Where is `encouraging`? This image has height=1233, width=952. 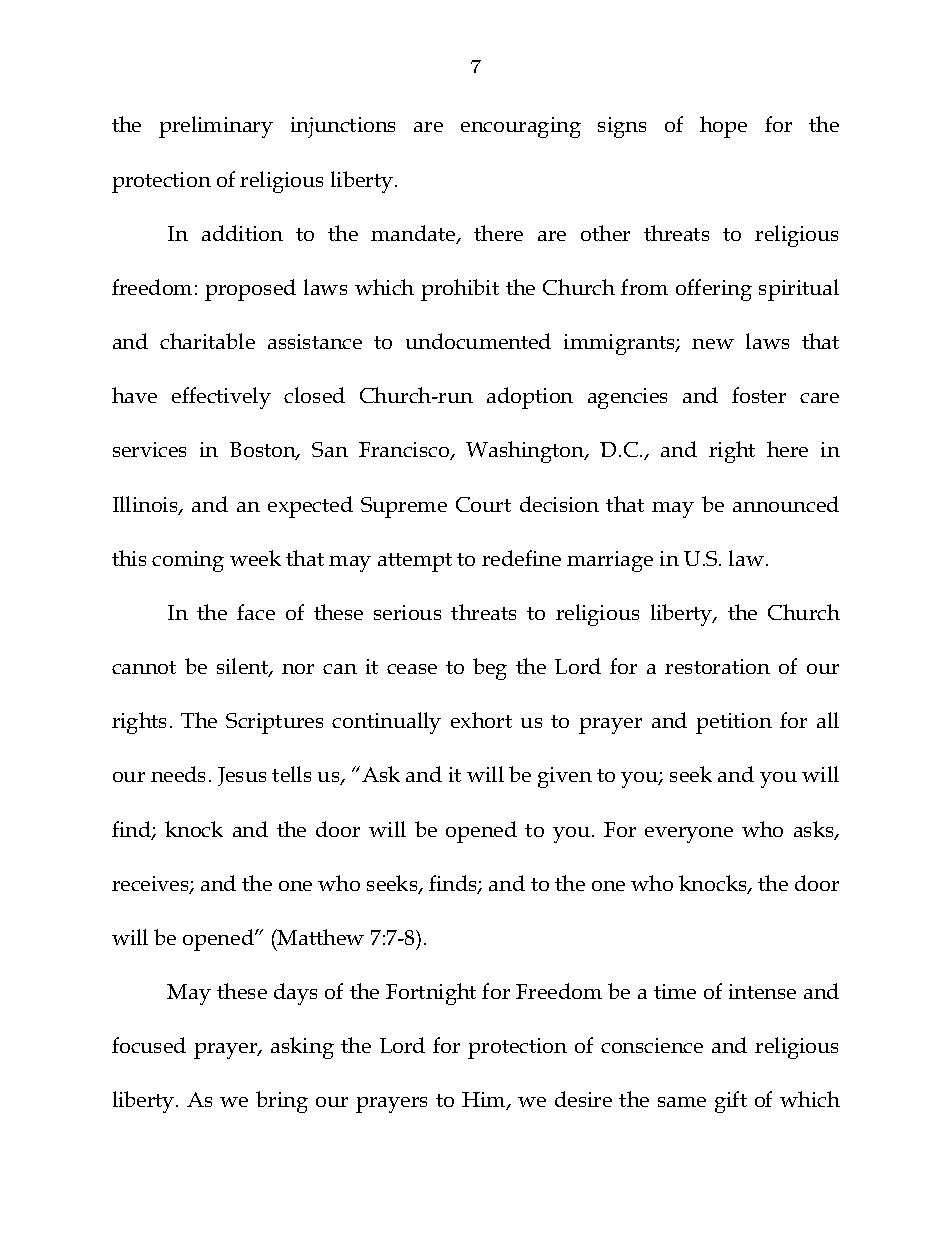 encouraging is located at coordinates (521, 127).
